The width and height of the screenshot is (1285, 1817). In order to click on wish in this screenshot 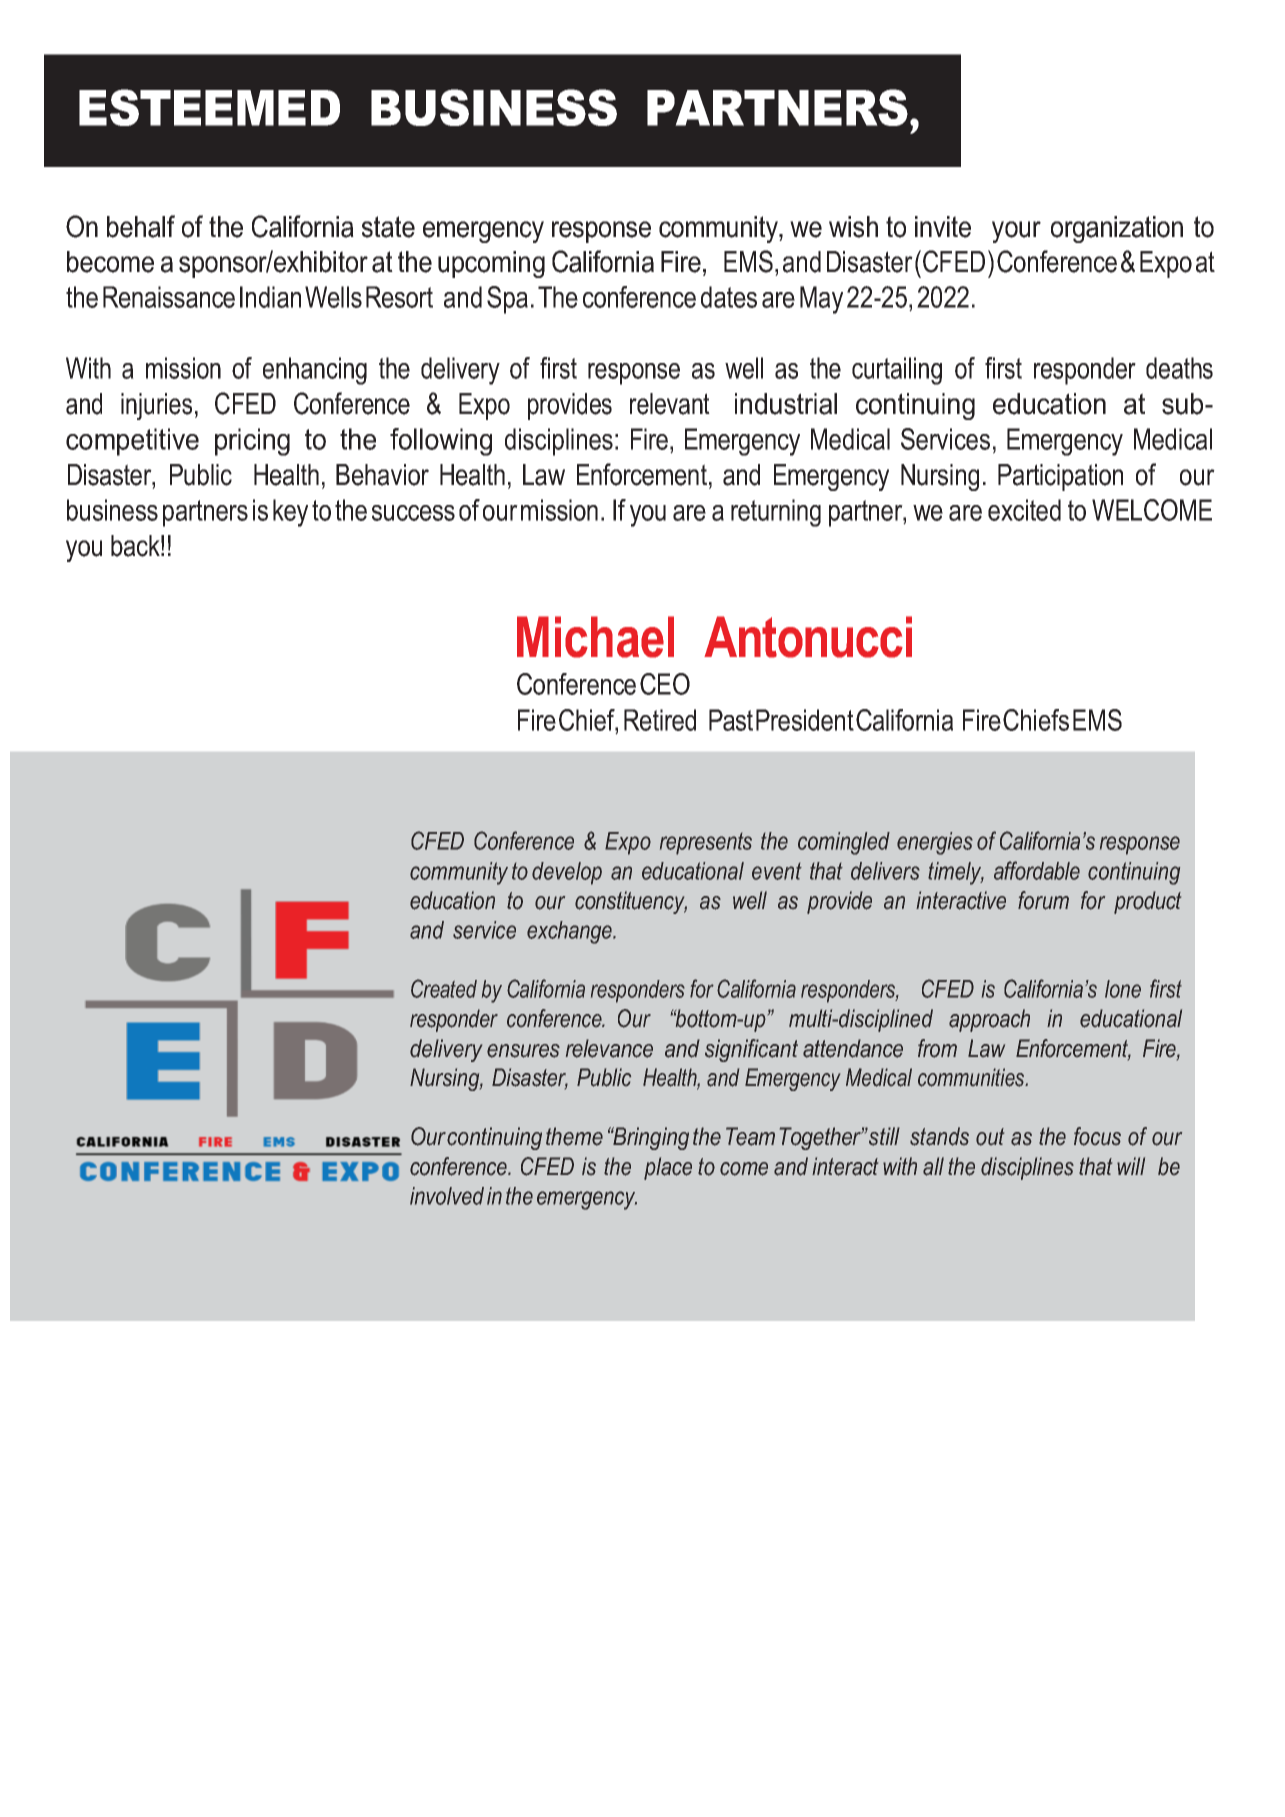, I will do `click(853, 227)`.
